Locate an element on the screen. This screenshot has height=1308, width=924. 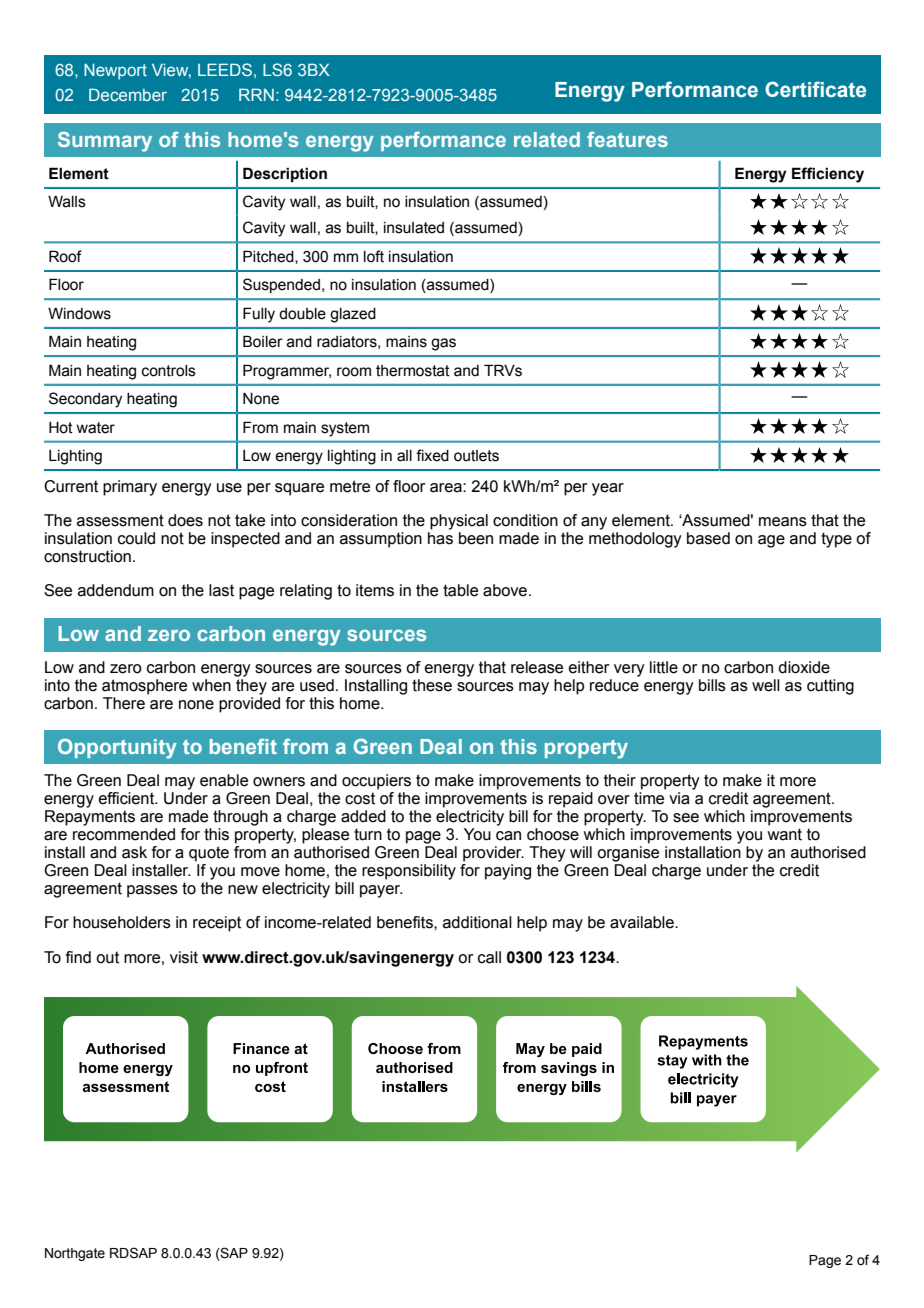
controls is located at coordinates (169, 371).
